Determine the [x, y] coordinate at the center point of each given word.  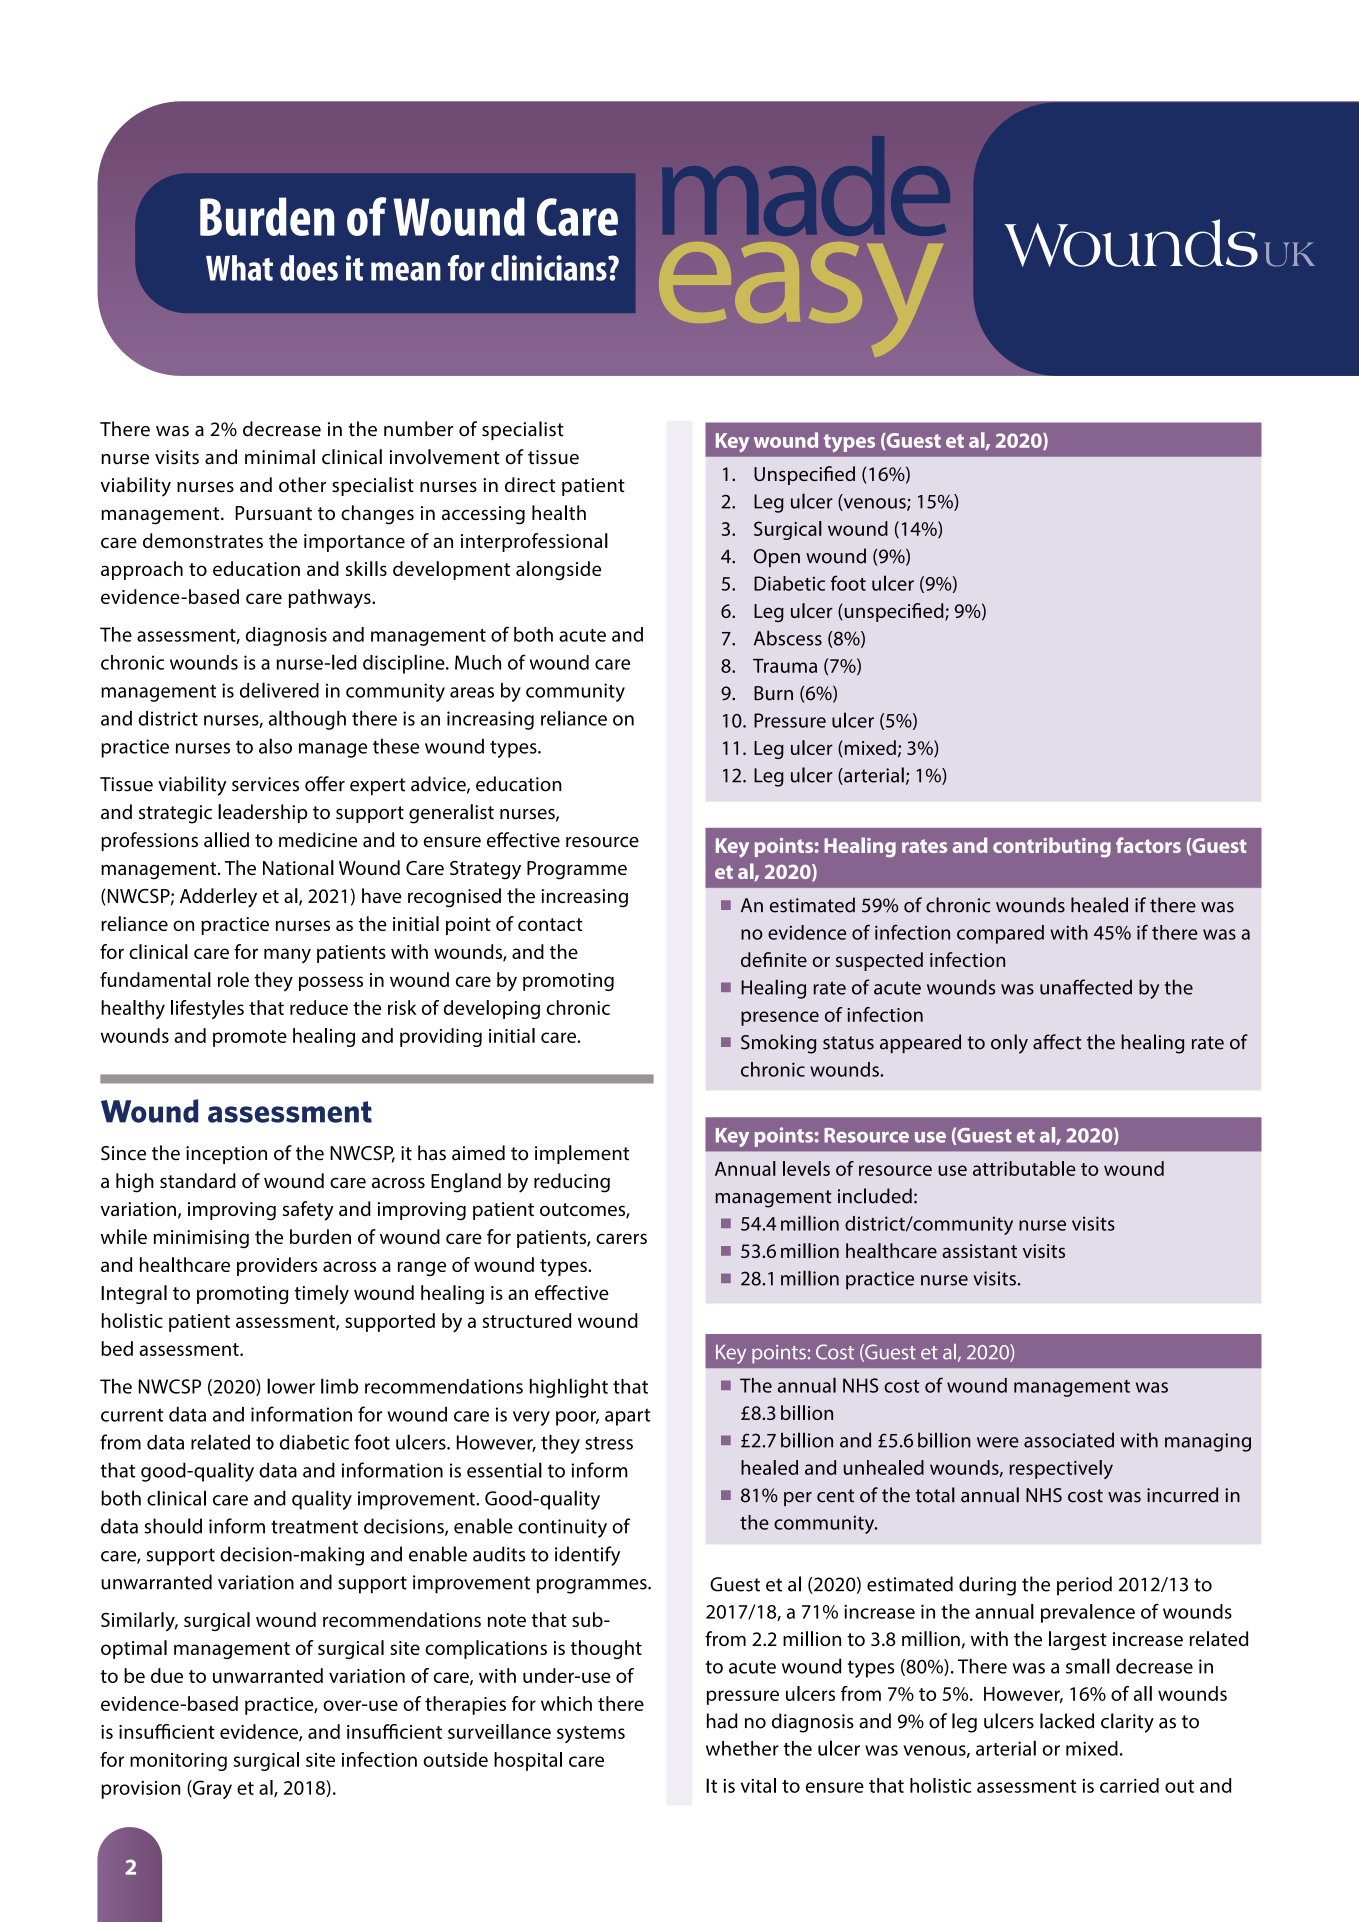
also [275, 746]
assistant [979, 1251]
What [239, 268]
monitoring [178, 1762]
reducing [572, 1183]
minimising [201, 1239]
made [806, 186]
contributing [1052, 847]
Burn [773, 693]
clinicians [550, 268]
